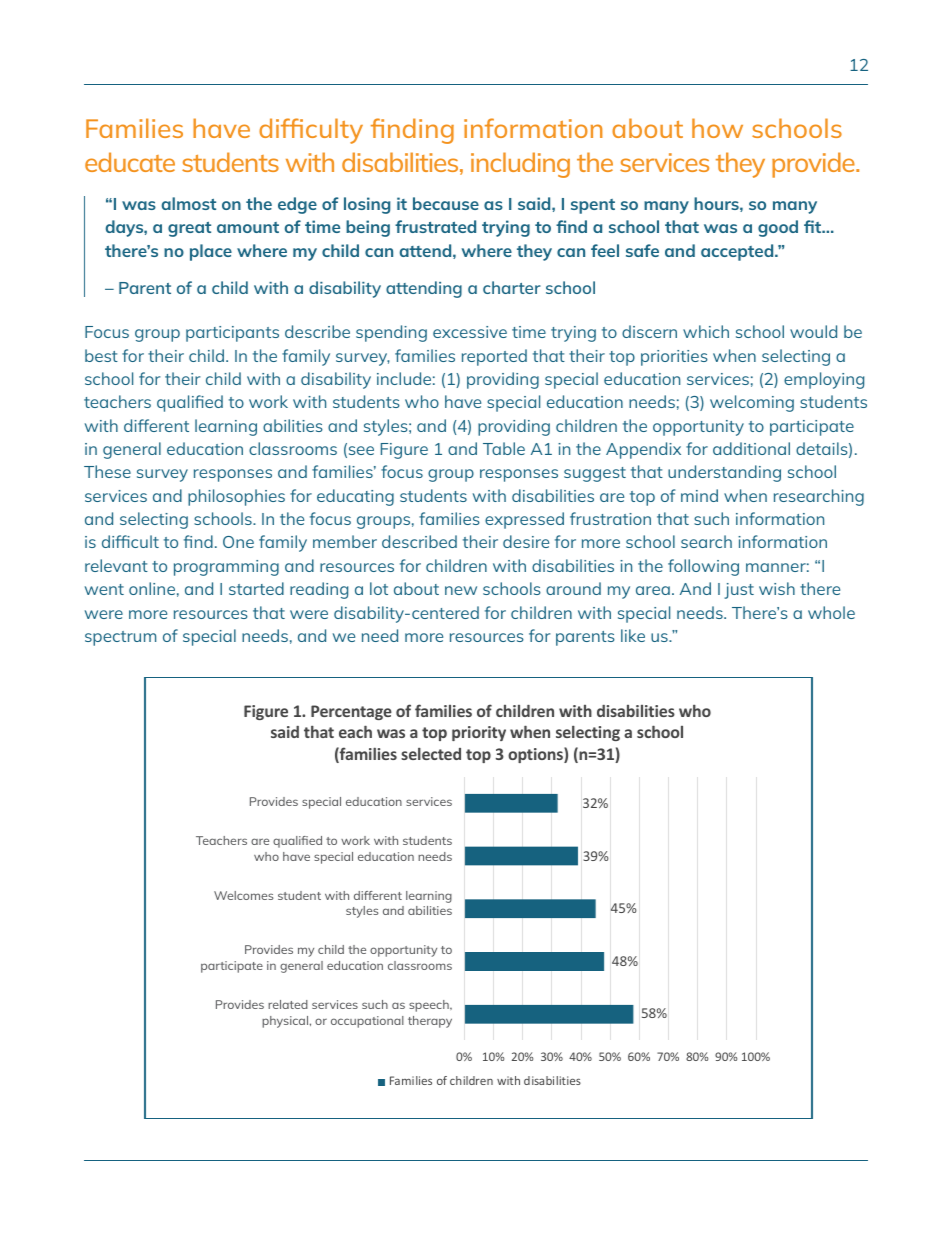 This page has height=1233, width=952. I want to click on These, so click(107, 471).
